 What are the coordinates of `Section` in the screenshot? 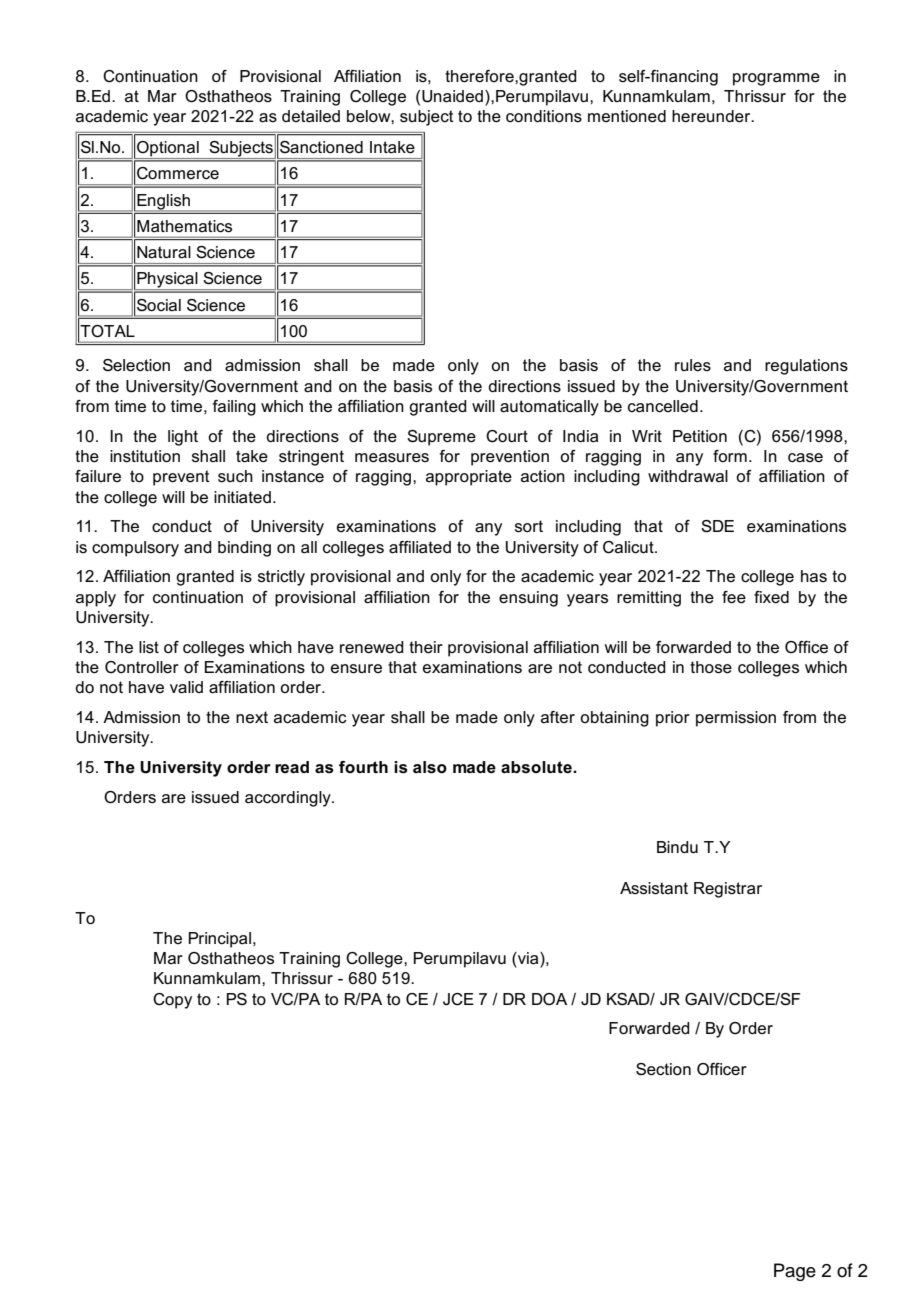 It's located at (663, 1069).
